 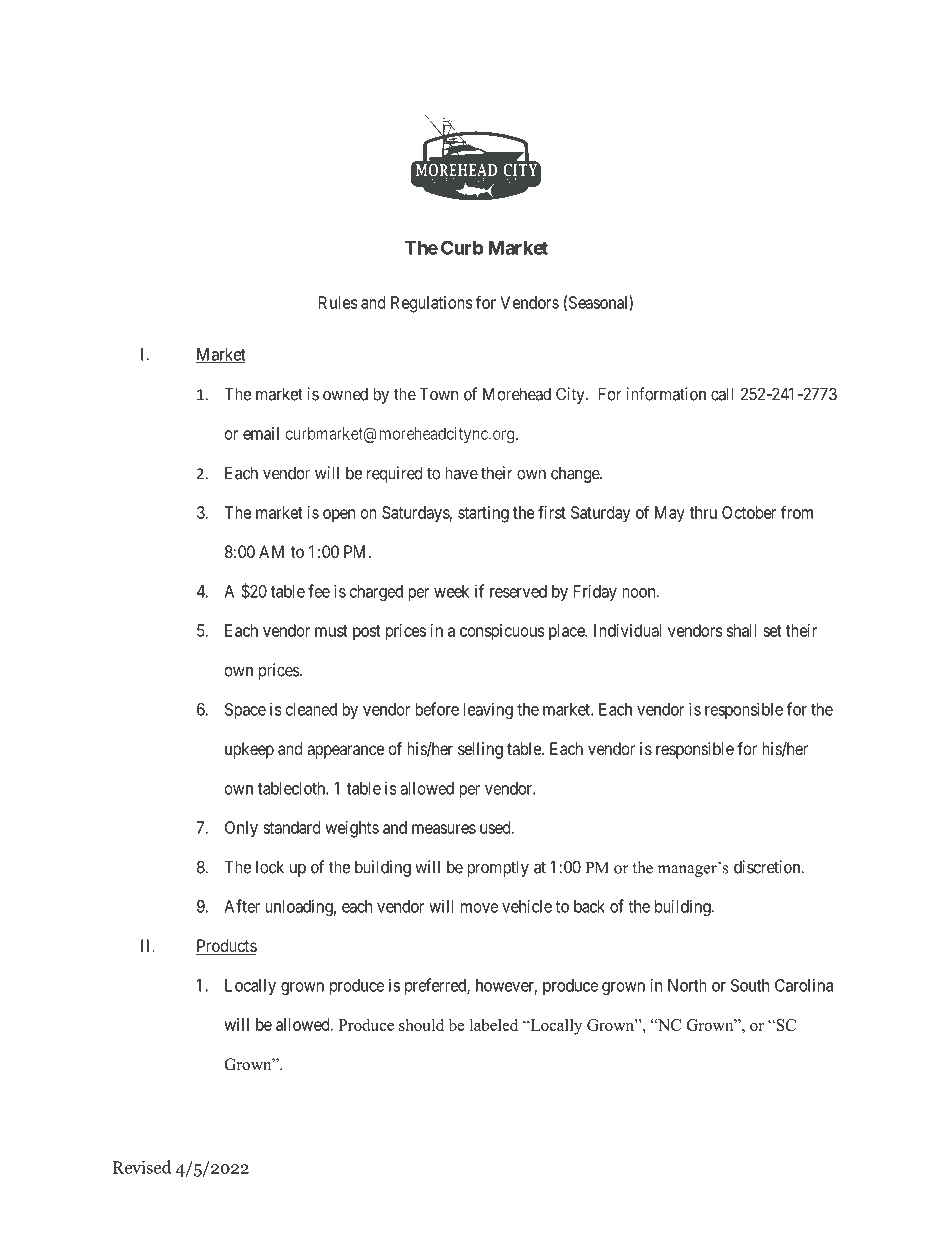 What do you see at coordinates (742, 630) in the screenshot?
I see `shall` at bounding box center [742, 630].
